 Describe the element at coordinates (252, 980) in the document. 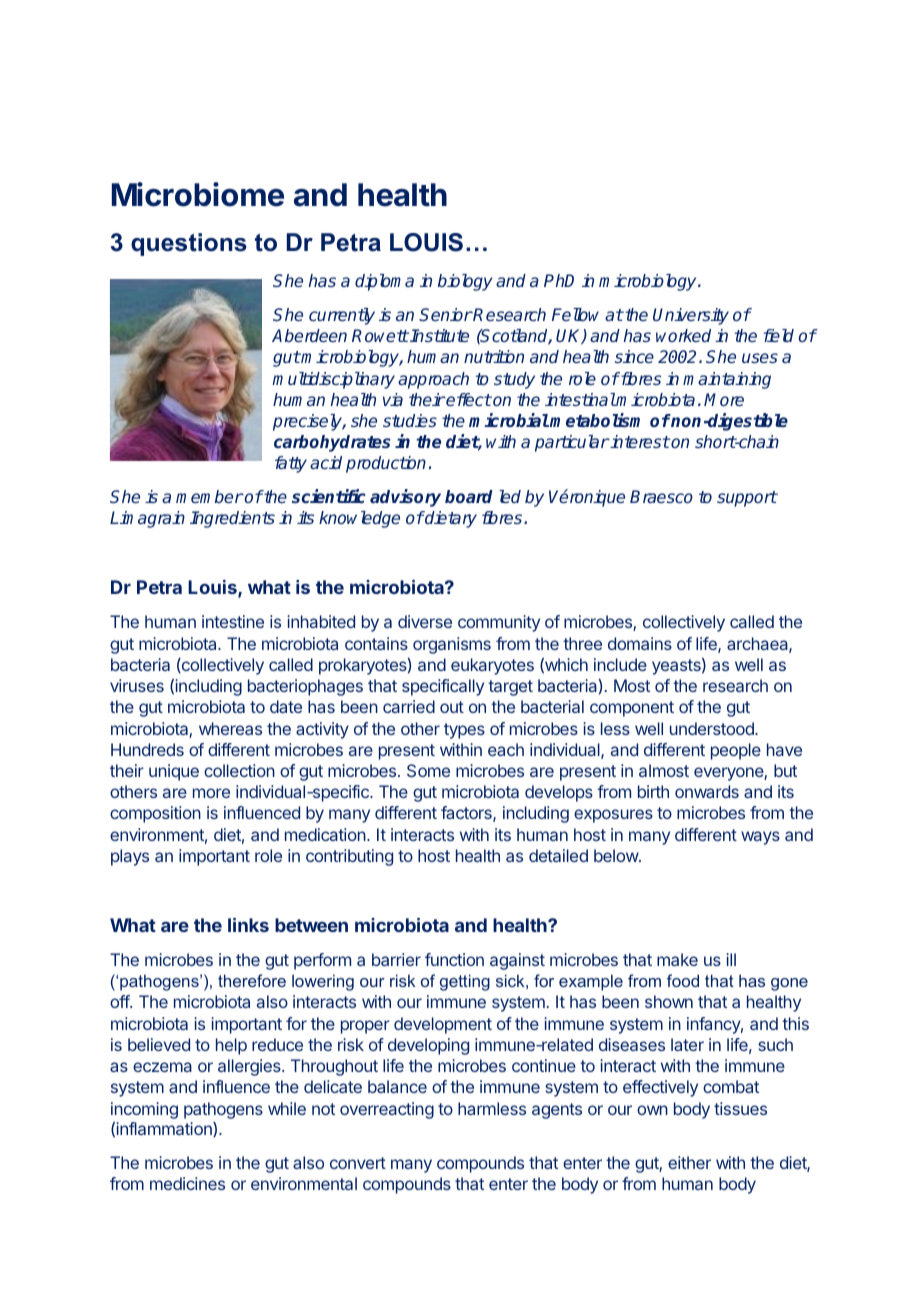

I see `therefore` at that location.
